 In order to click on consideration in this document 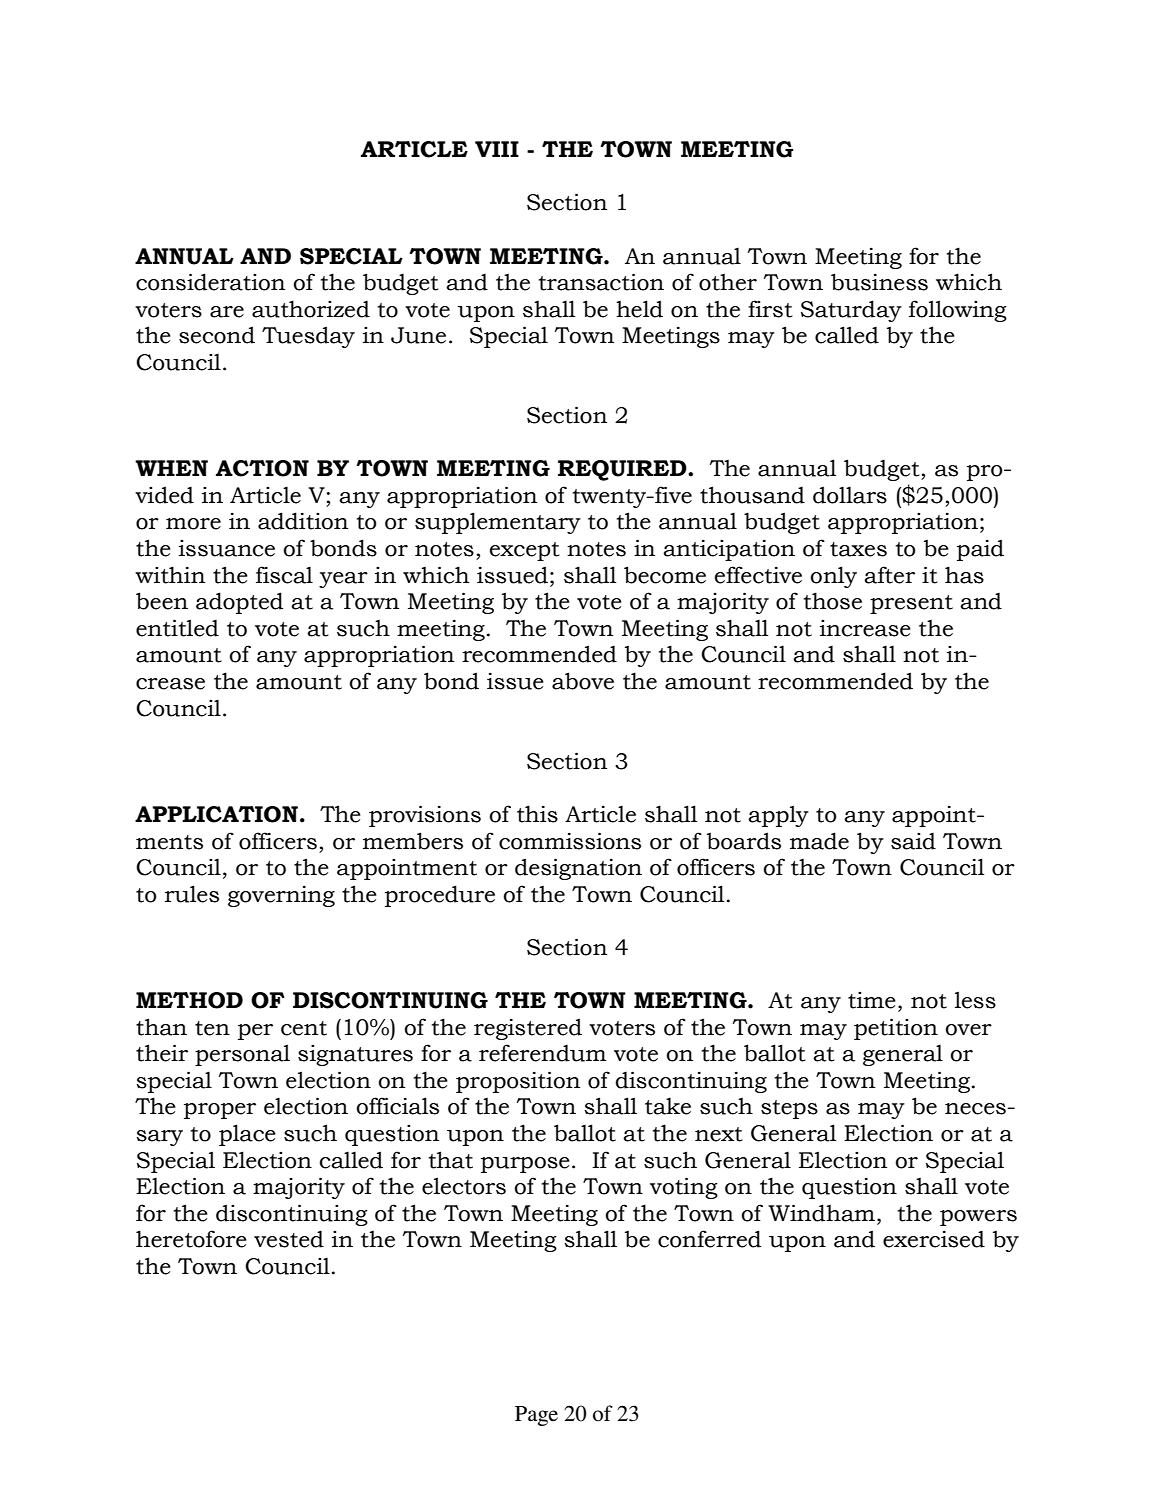, I will do `click(210, 282)`.
